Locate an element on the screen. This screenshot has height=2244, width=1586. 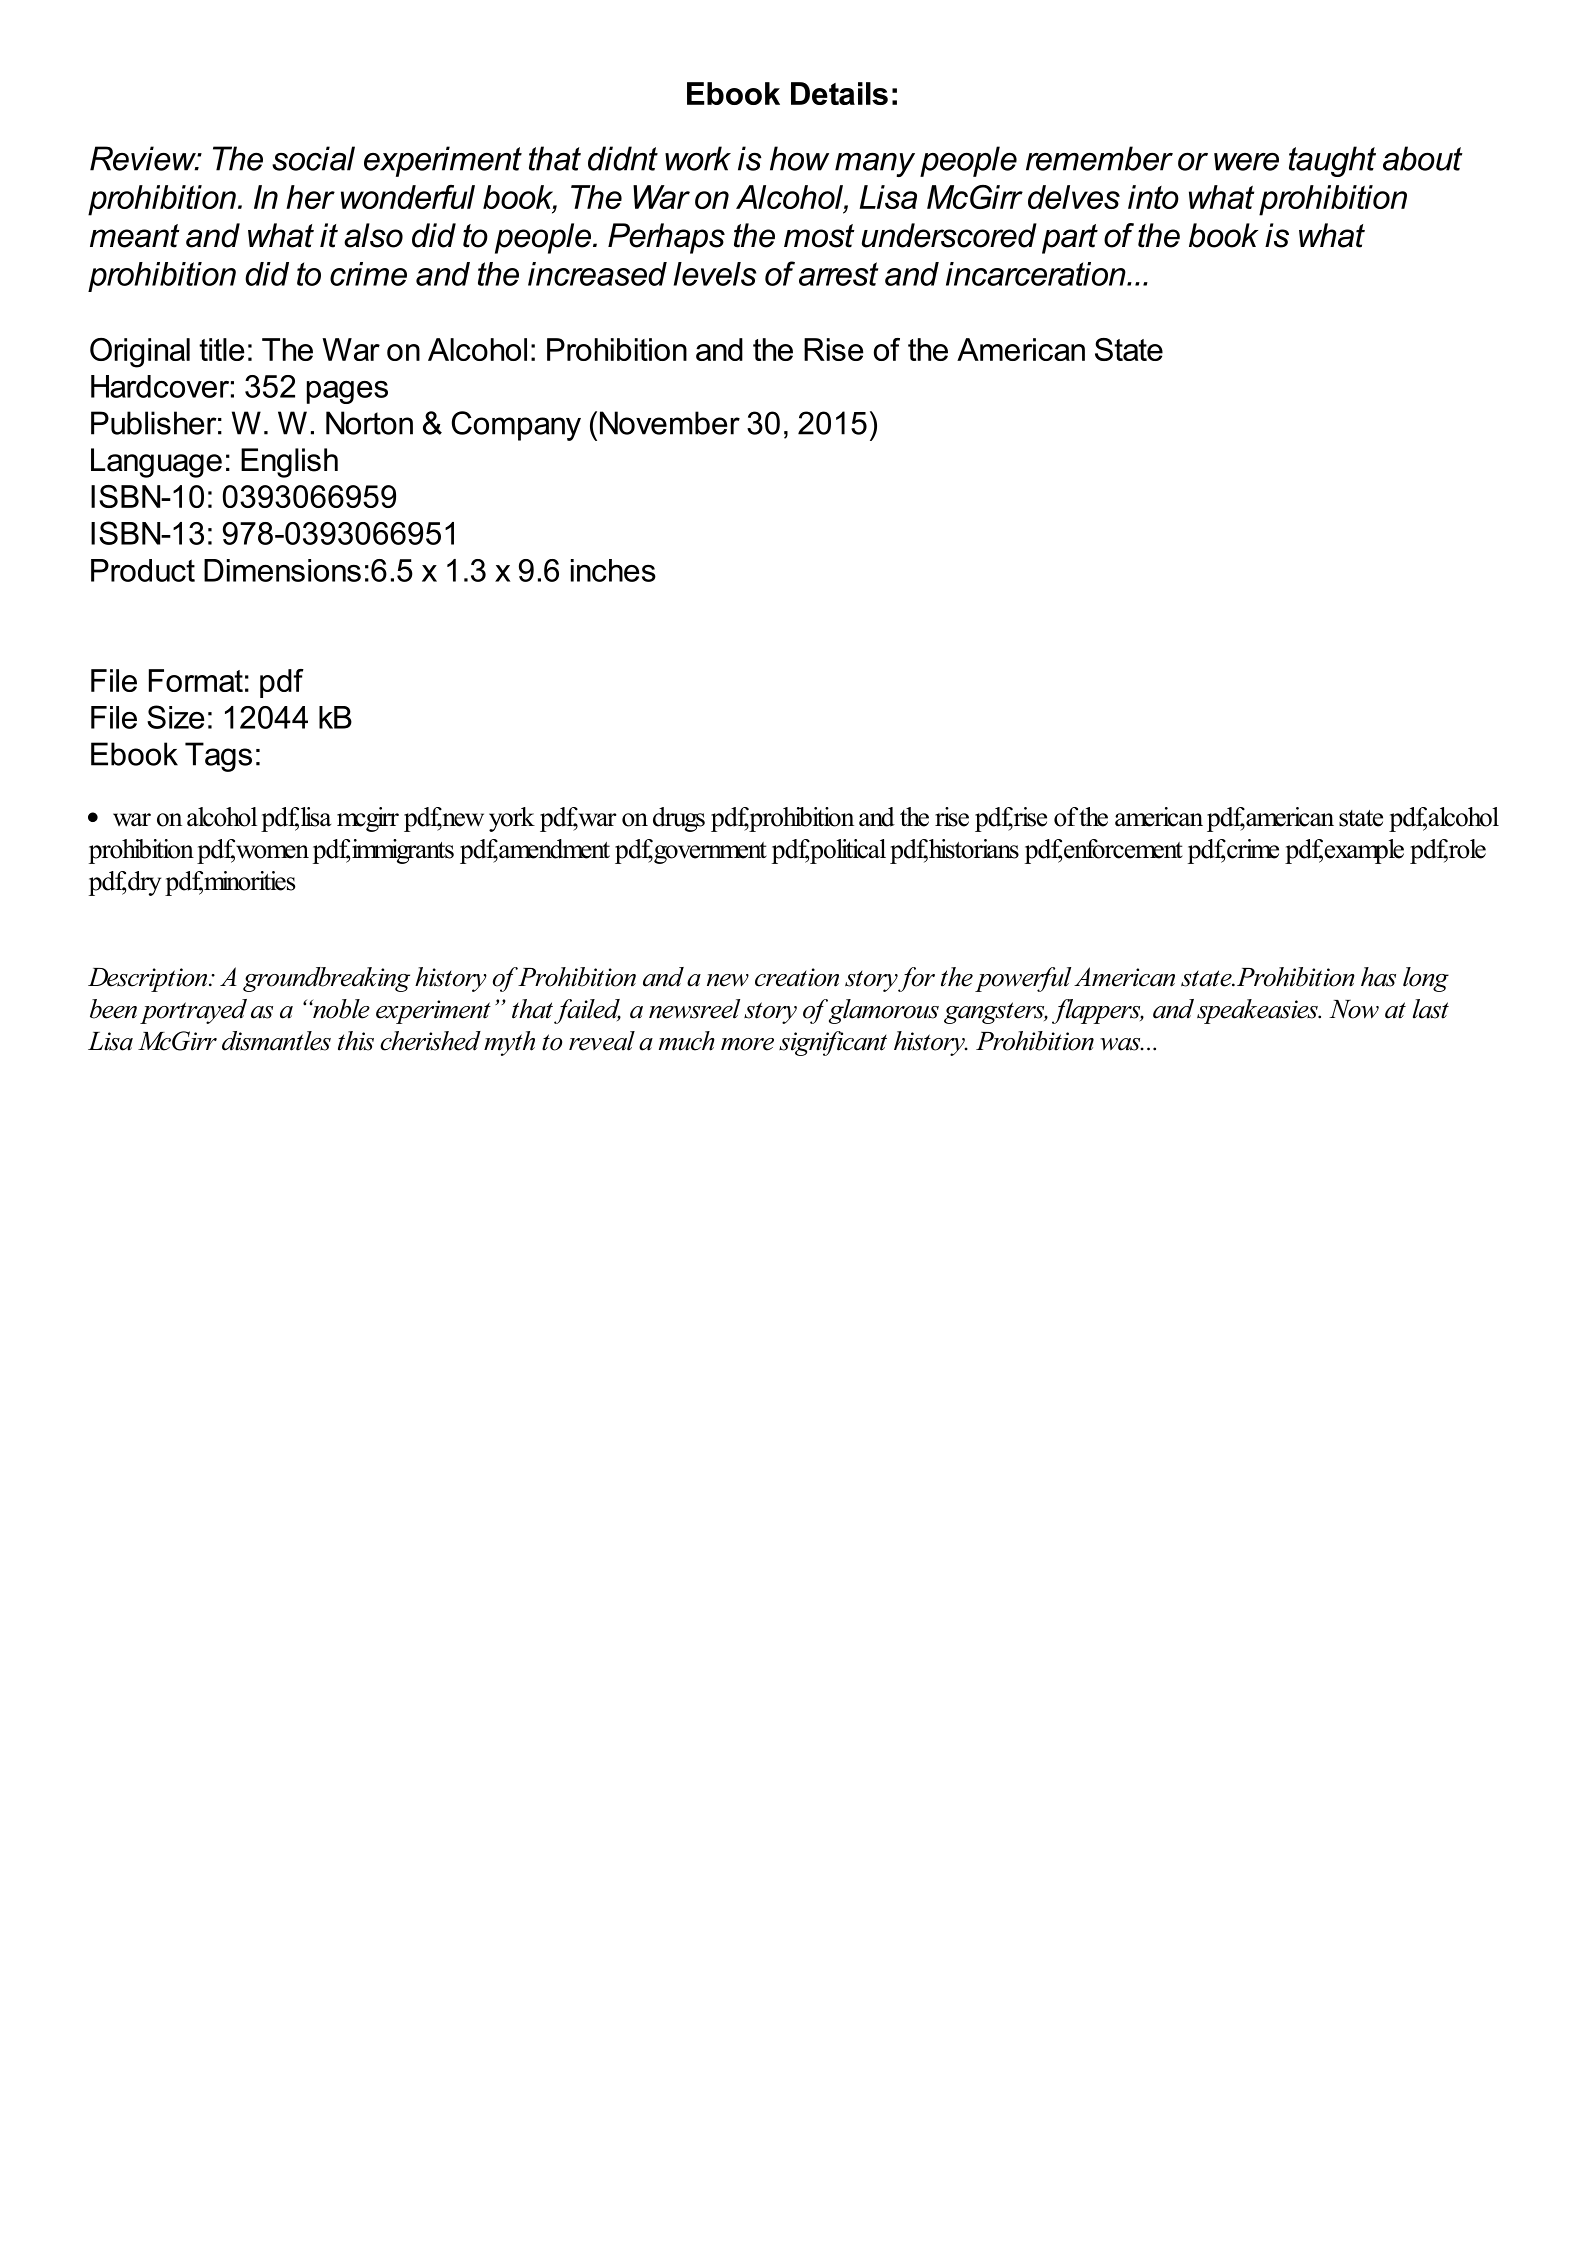
dismantles is located at coordinates (276, 1041).
